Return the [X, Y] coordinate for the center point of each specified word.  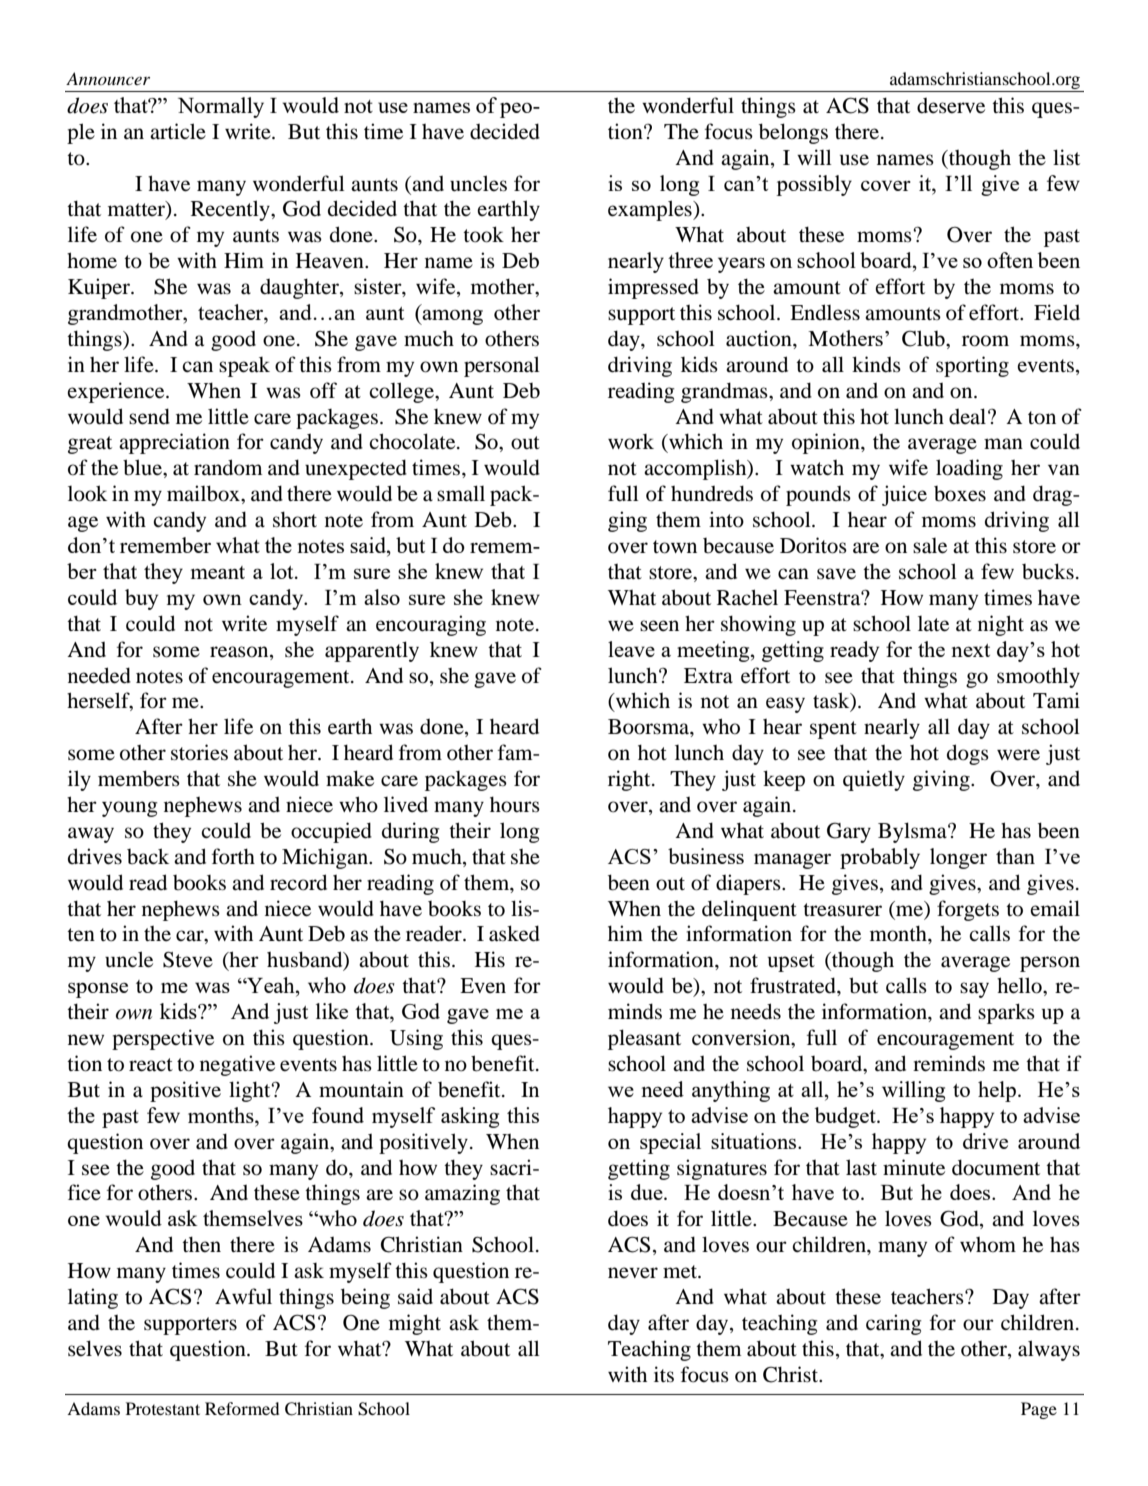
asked [514, 933]
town [675, 547]
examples [651, 210]
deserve [951, 106]
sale [930, 546]
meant [218, 572]
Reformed [242, 1408]
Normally [221, 107]
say [974, 990]
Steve [188, 959]
